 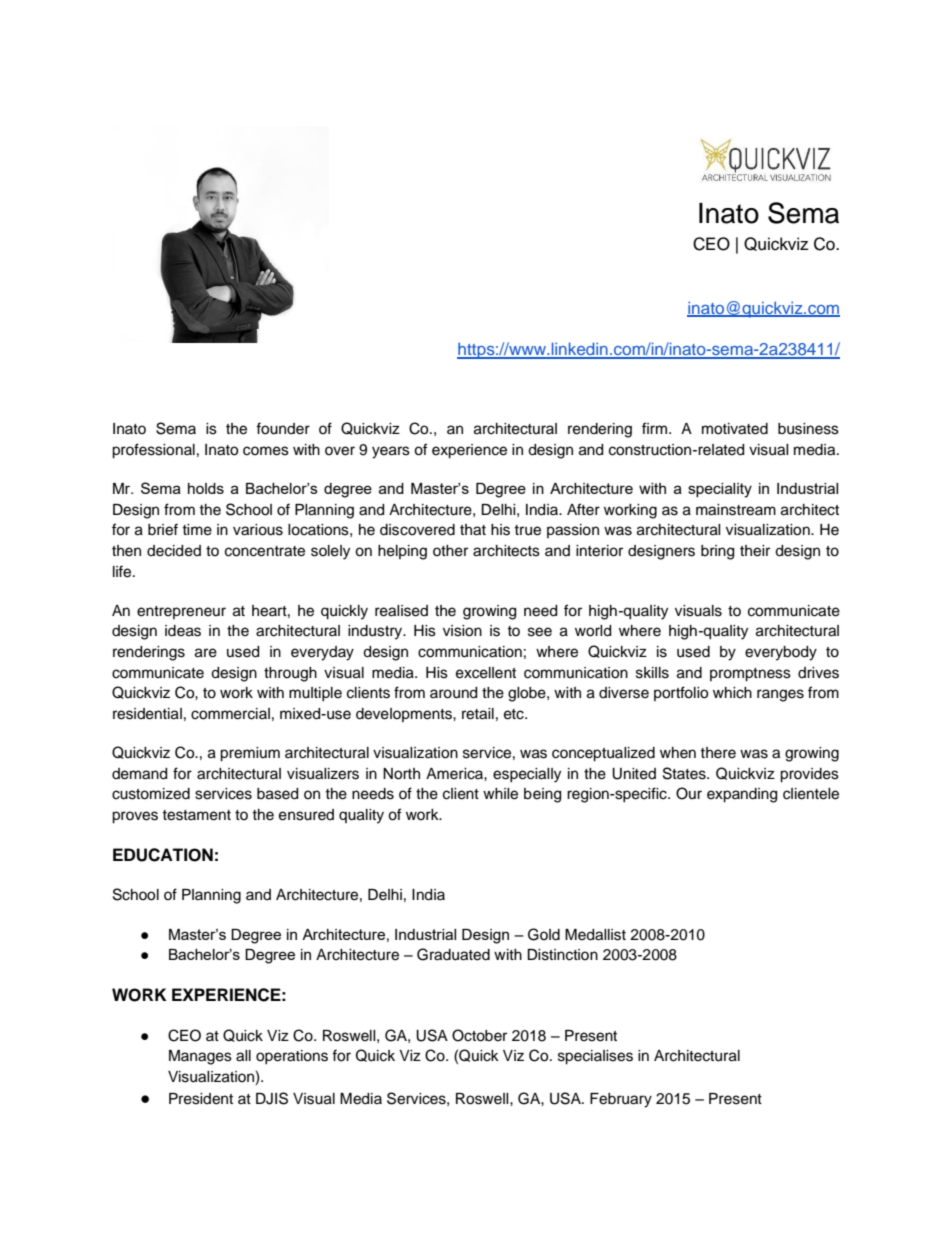 What do you see at coordinates (391, 452) in the image?
I see `years` at bounding box center [391, 452].
